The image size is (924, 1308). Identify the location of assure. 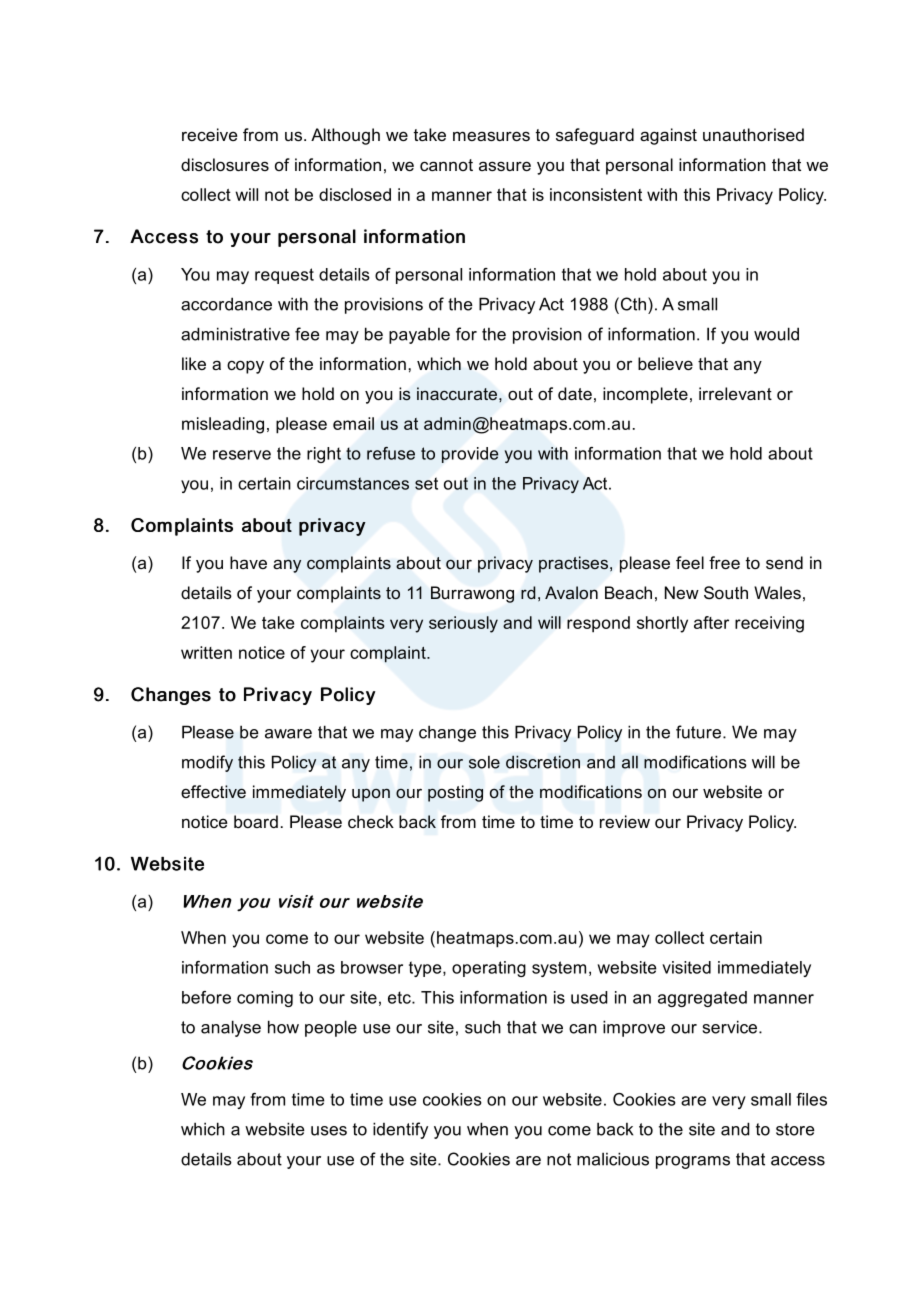
(505, 166).
